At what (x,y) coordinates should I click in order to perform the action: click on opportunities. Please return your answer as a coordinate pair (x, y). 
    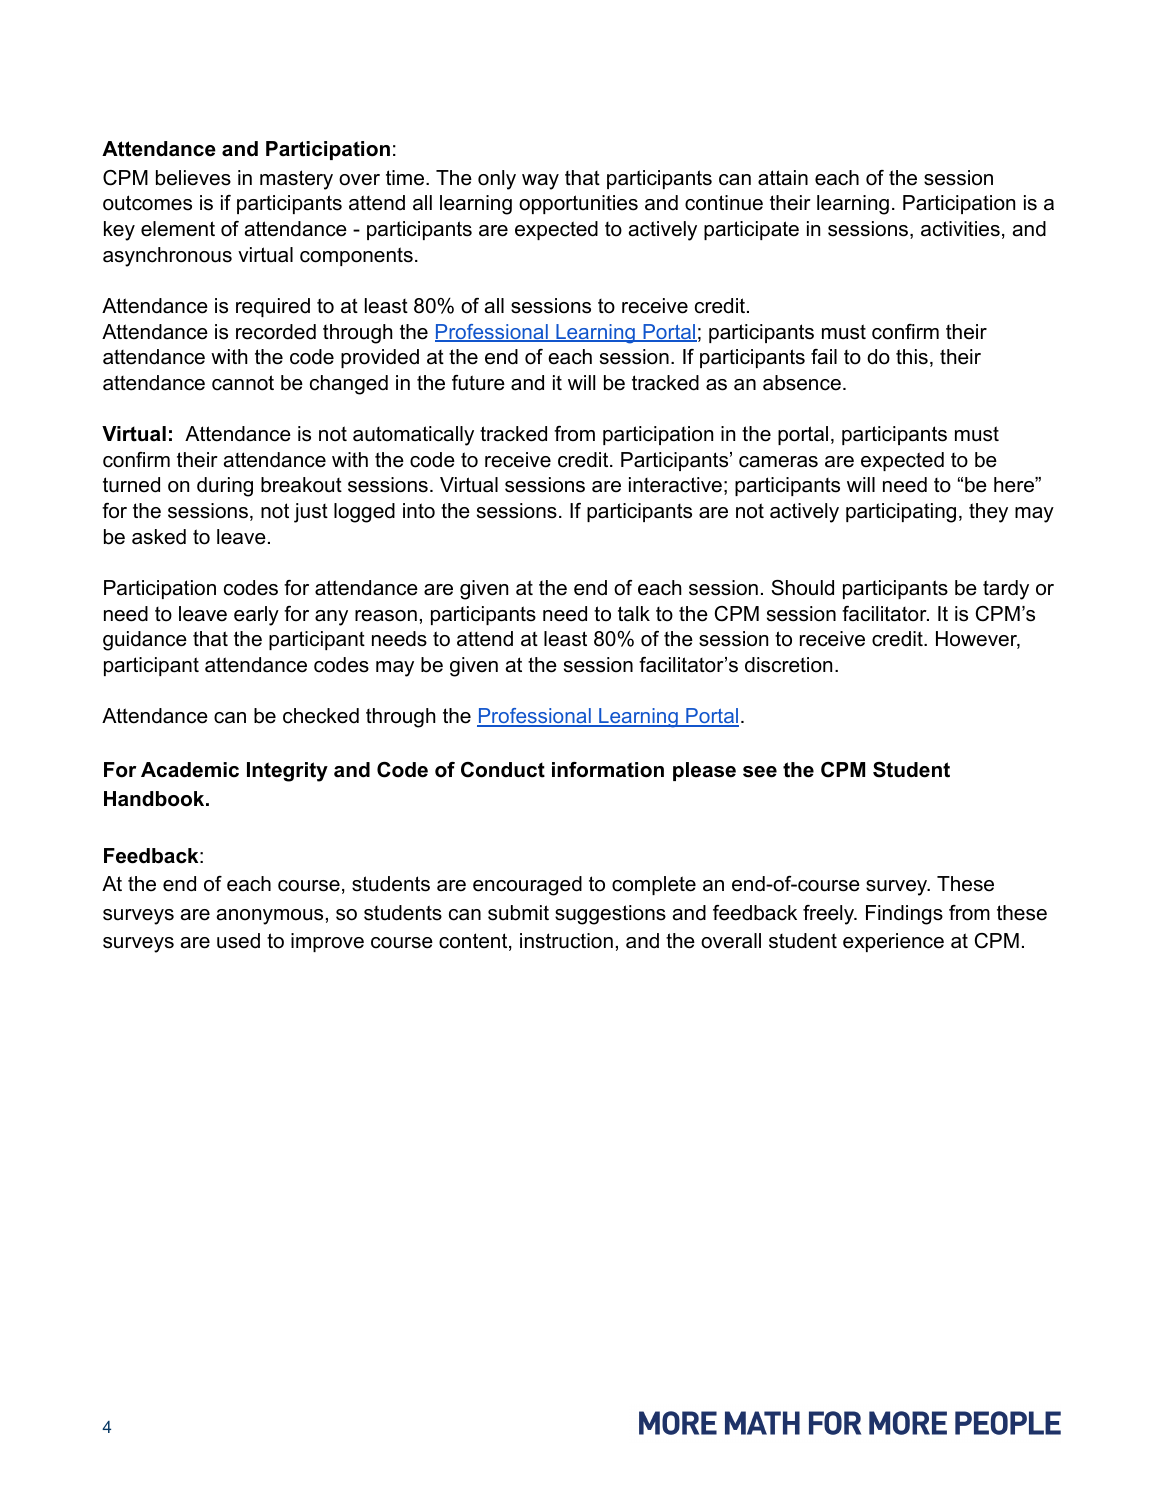
    Looking at the image, I should click on (578, 204).
